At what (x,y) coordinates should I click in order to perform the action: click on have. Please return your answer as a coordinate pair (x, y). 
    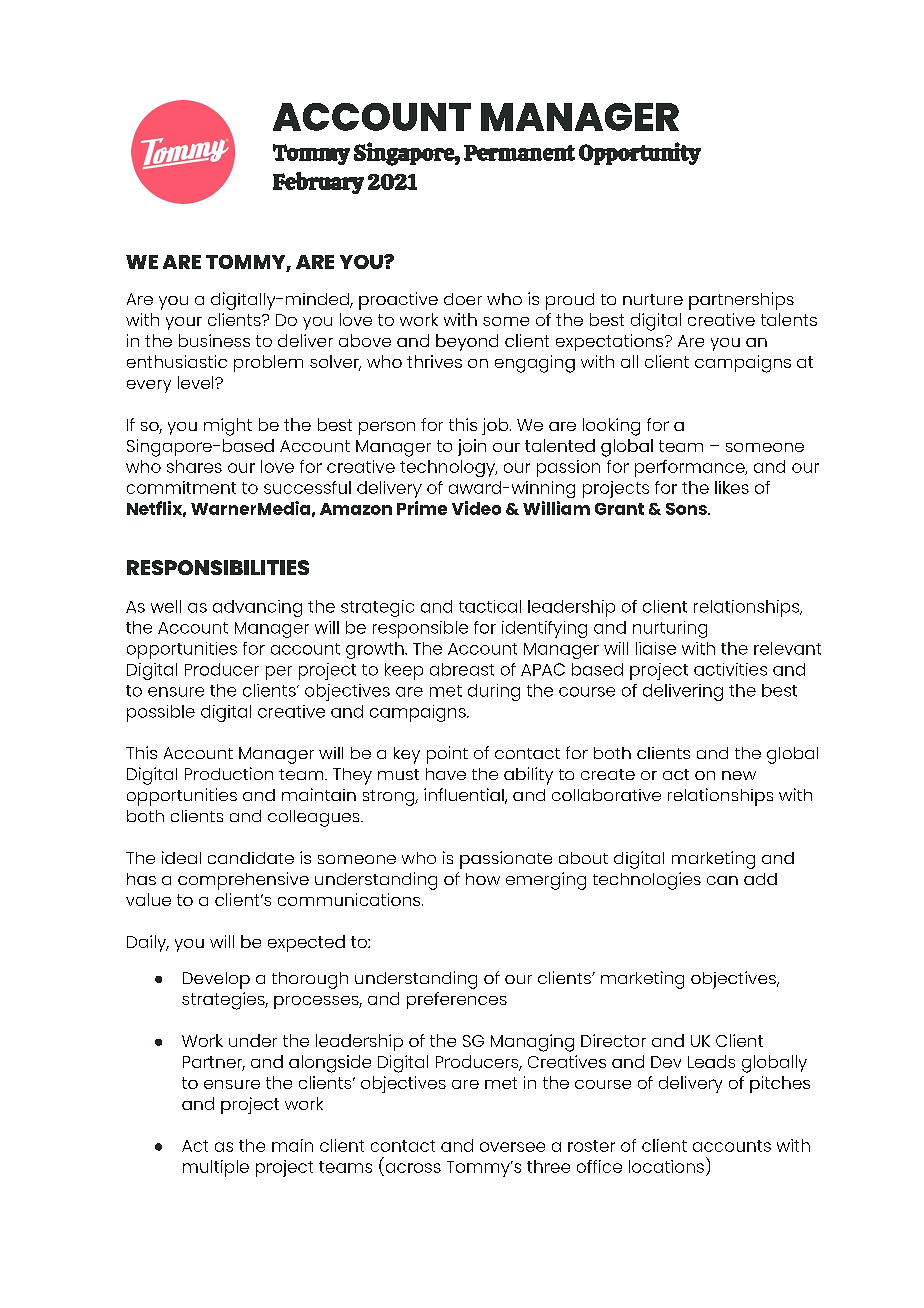
    Looking at the image, I should click on (446, 774).
